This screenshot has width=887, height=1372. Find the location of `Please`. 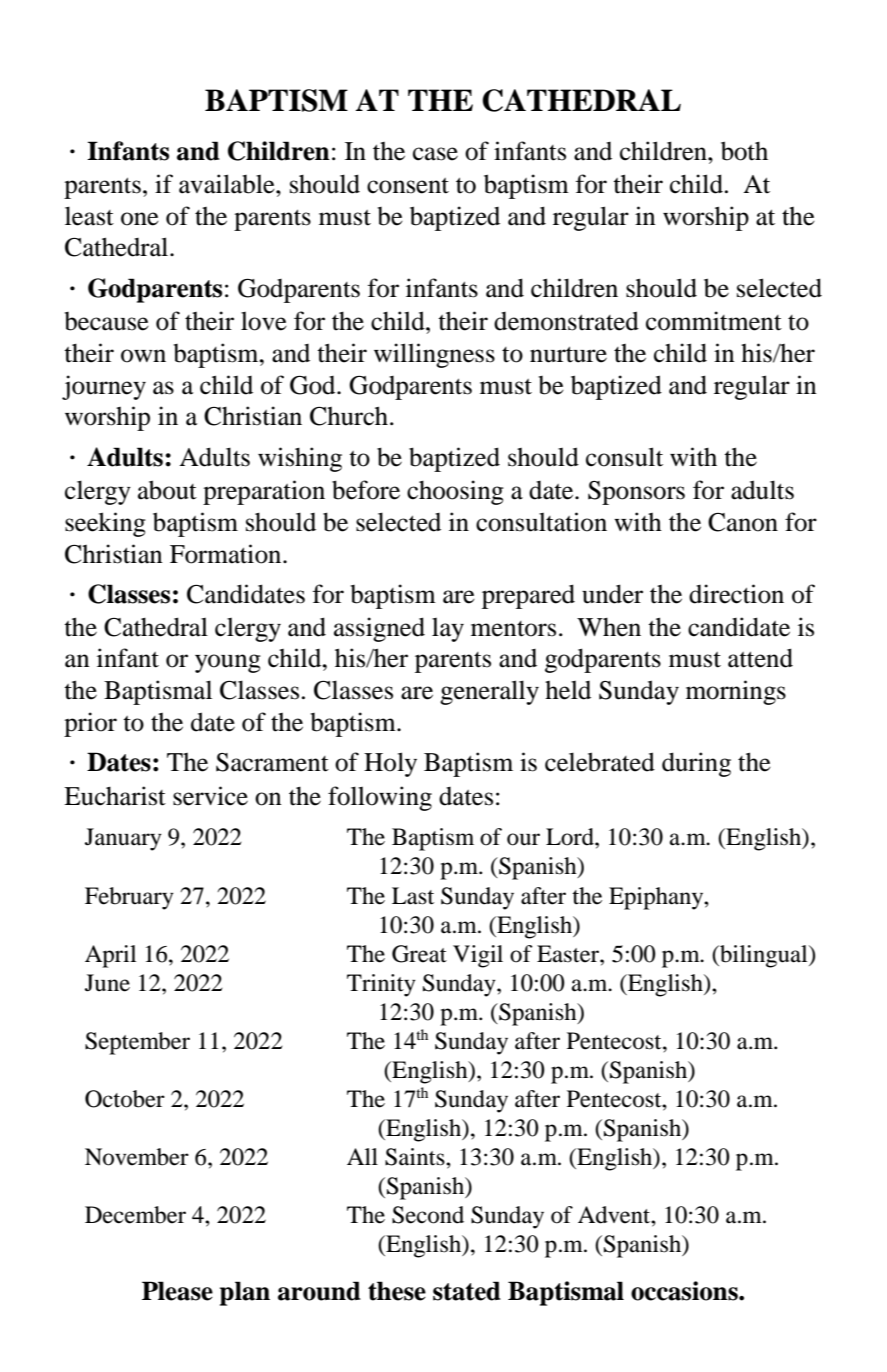

Please is located at coordinates (177, 1291).
